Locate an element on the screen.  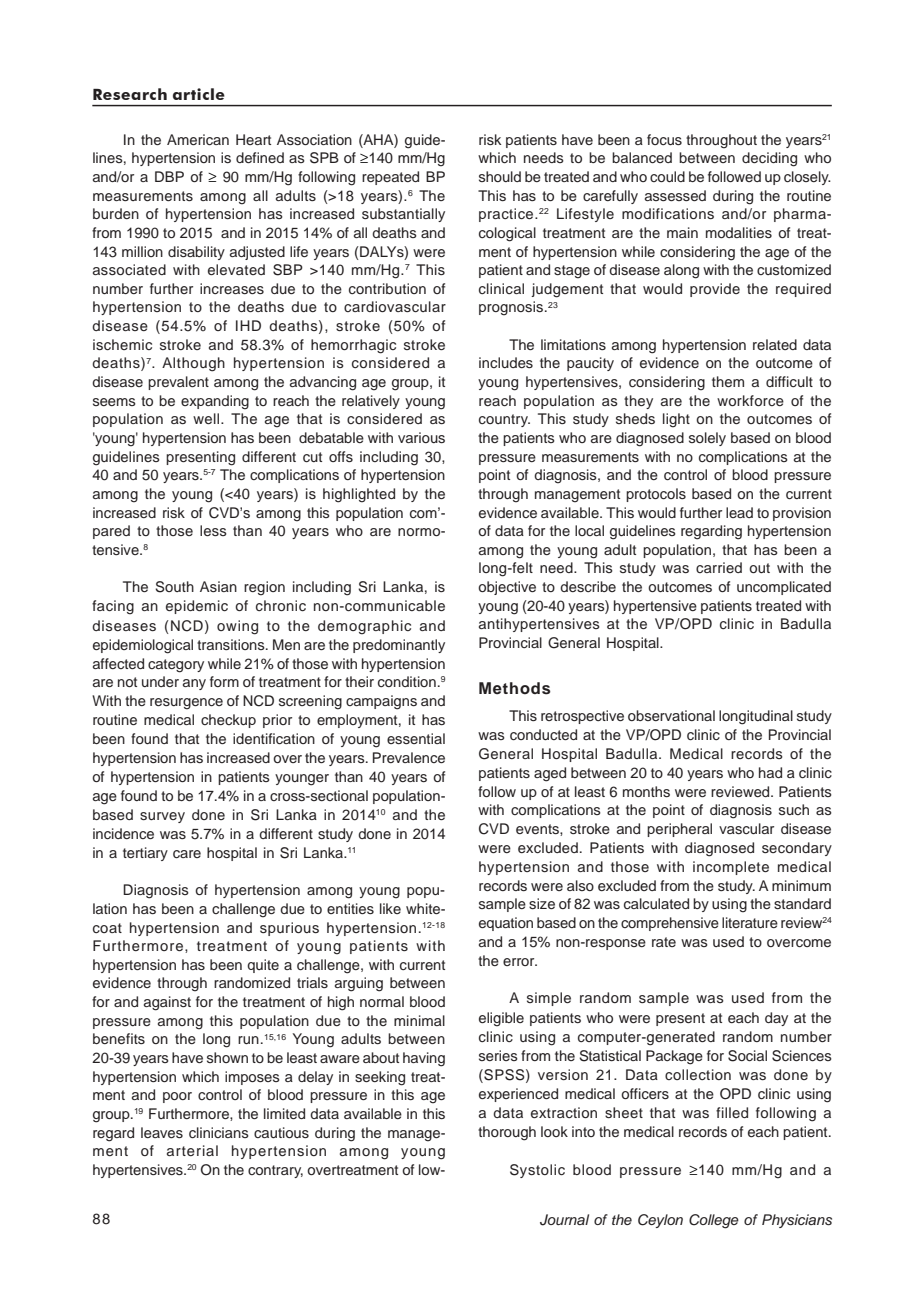
observational is located at coordinates (671, 715).
